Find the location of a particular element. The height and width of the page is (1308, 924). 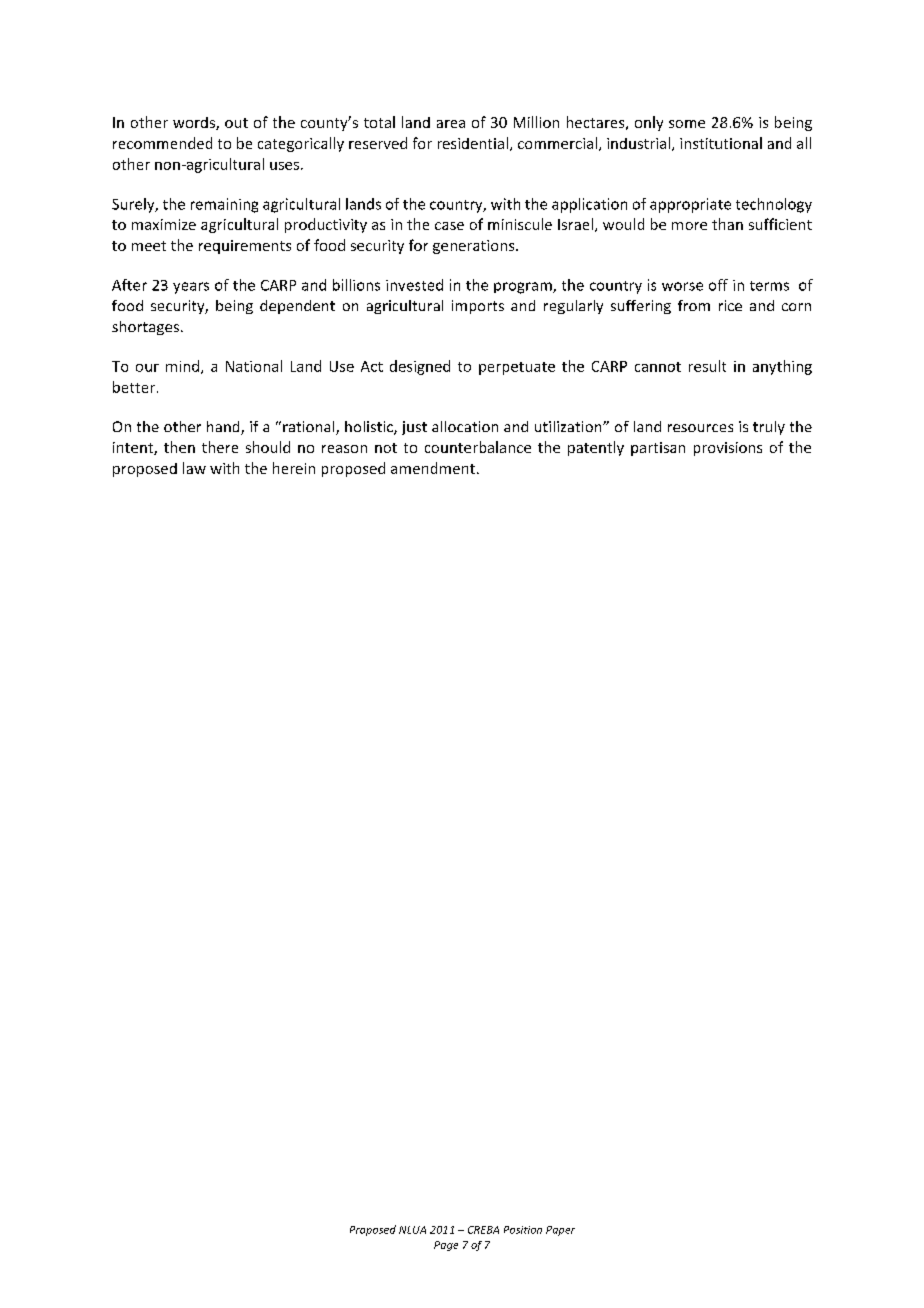

Position is located at coordinates (523, 1230).
